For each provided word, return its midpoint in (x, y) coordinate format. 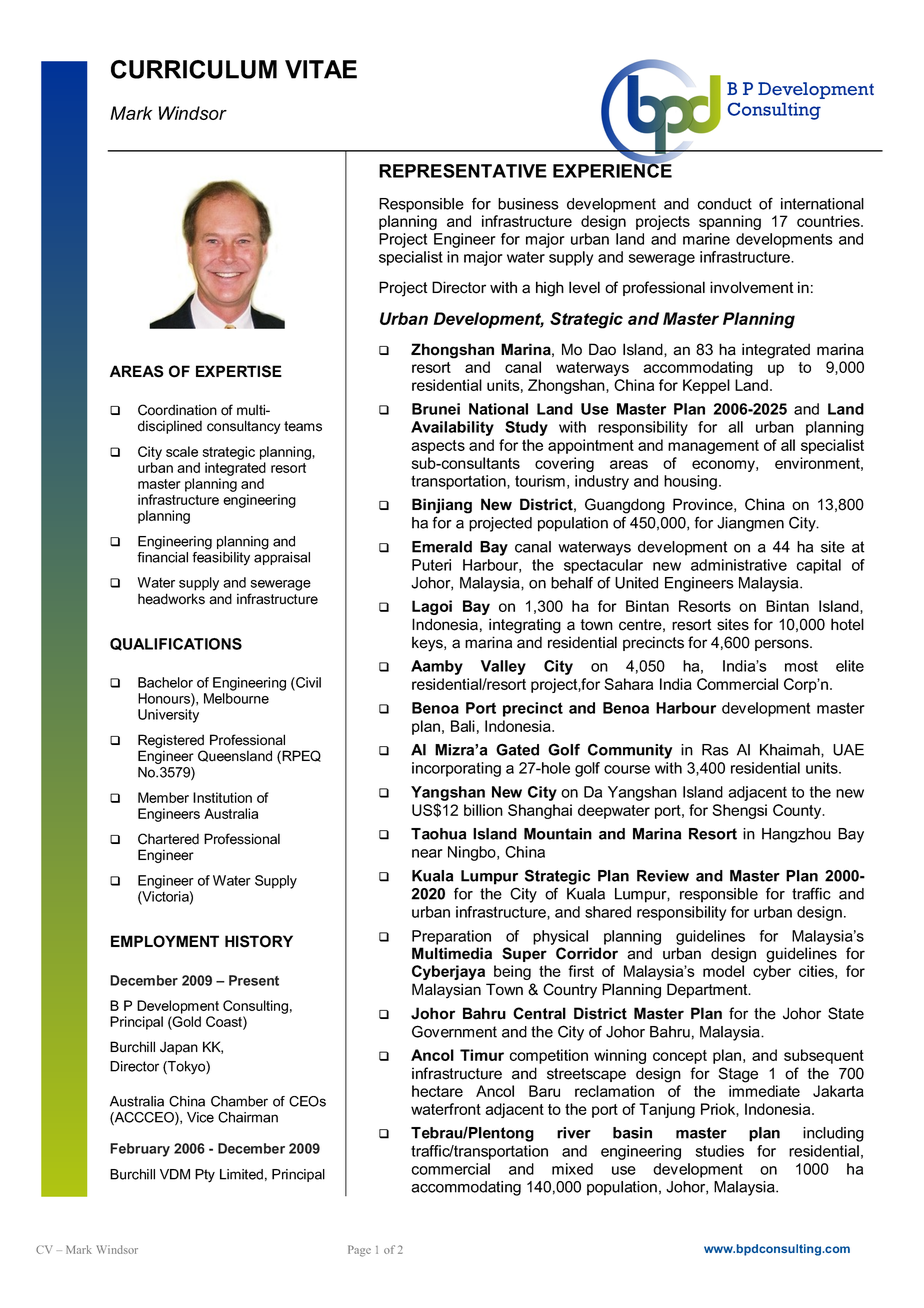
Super (524, 954)
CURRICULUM (194, 69)
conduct (724, 204)
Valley (503, 667)
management (713, 447)
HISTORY (259, 941)
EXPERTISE (239, 371)
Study (526, 428)
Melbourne (236, 698)
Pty (205, 1176)
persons (783, 645)
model (723, 971)
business (528, 204)
